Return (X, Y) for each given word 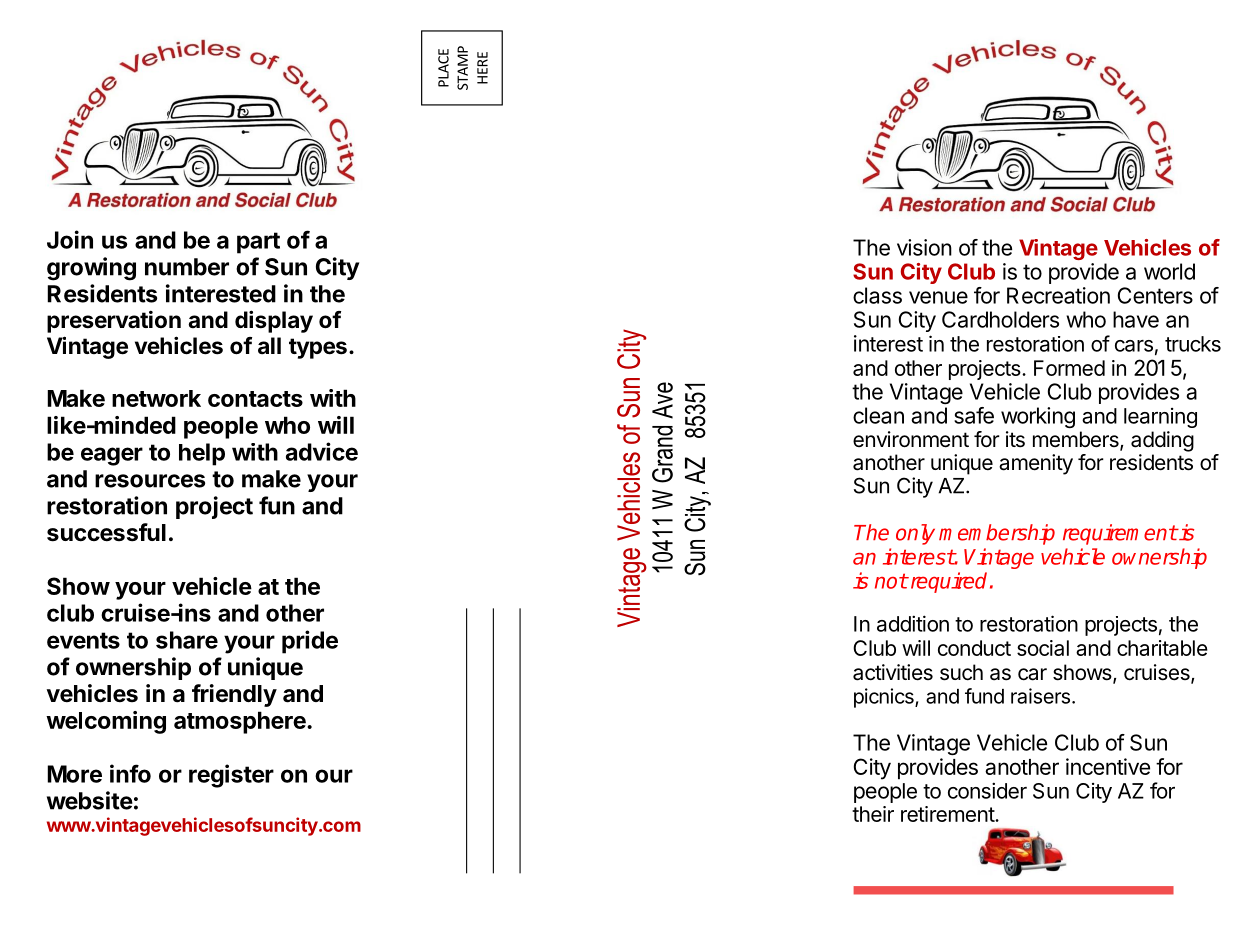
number (187, 267)
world (1169, 271)
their (873, 814)
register (231, 776)
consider (987, 790)
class (877, 295)
